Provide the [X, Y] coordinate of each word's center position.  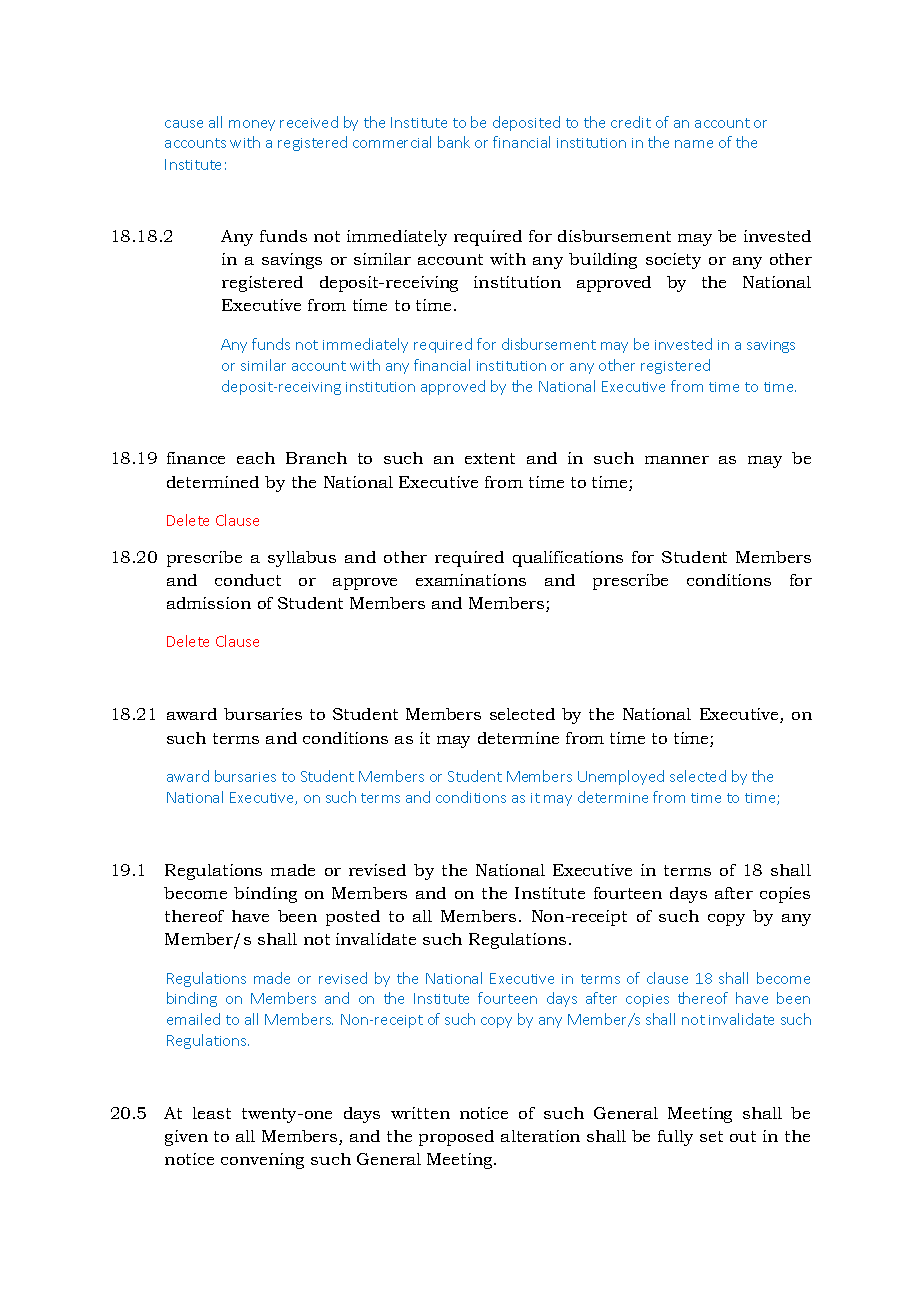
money [252, 125]
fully [675, 1138]
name [694, 144]
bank [454, 142]
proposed [456, 1138]
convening [262, 1161]
